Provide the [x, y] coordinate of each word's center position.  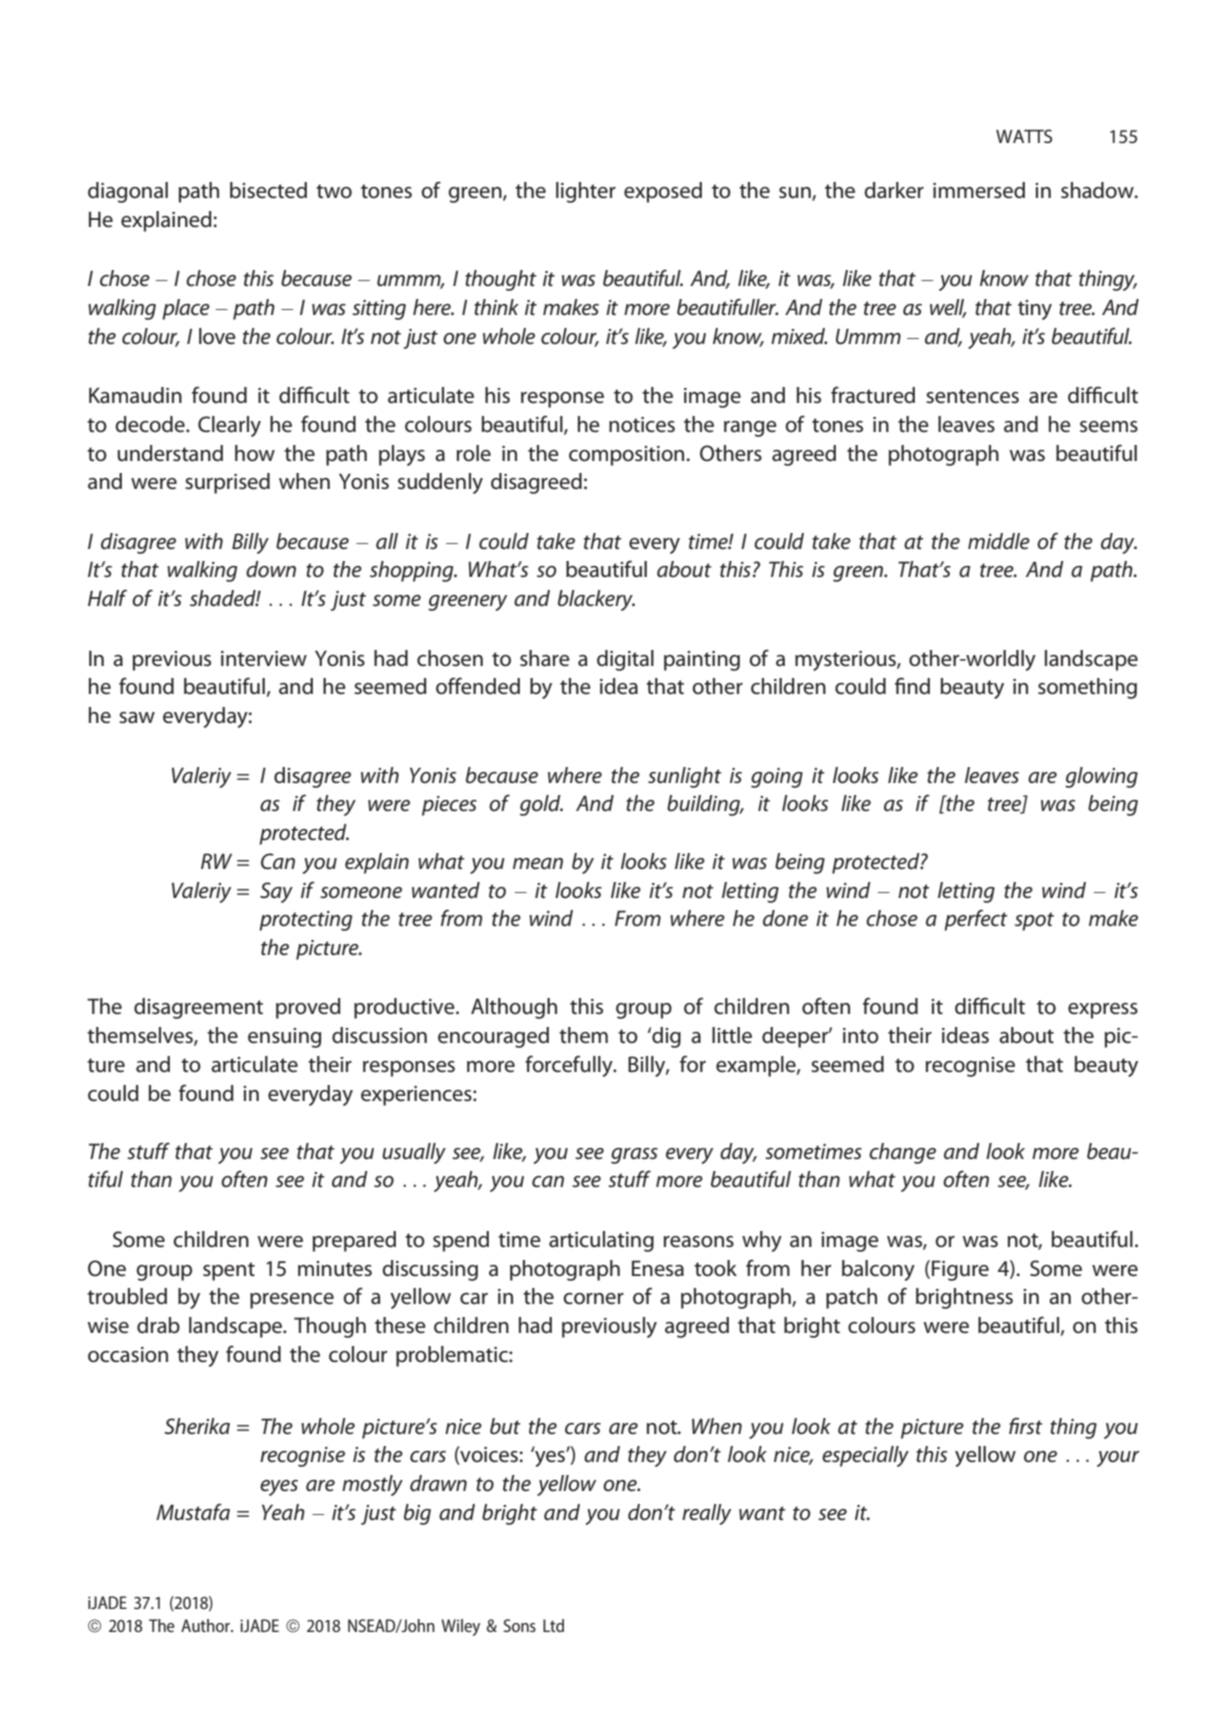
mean [538, 864]
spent [229, 1271]
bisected [268, 190]
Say [276, 892]
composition [626, 456]
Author [206, 1625]
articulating [601, 1241]
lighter [586, 192]
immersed [979, 190]
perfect [976, 920]
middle [999, 541]
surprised [227, 483]
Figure [960, 1270]
